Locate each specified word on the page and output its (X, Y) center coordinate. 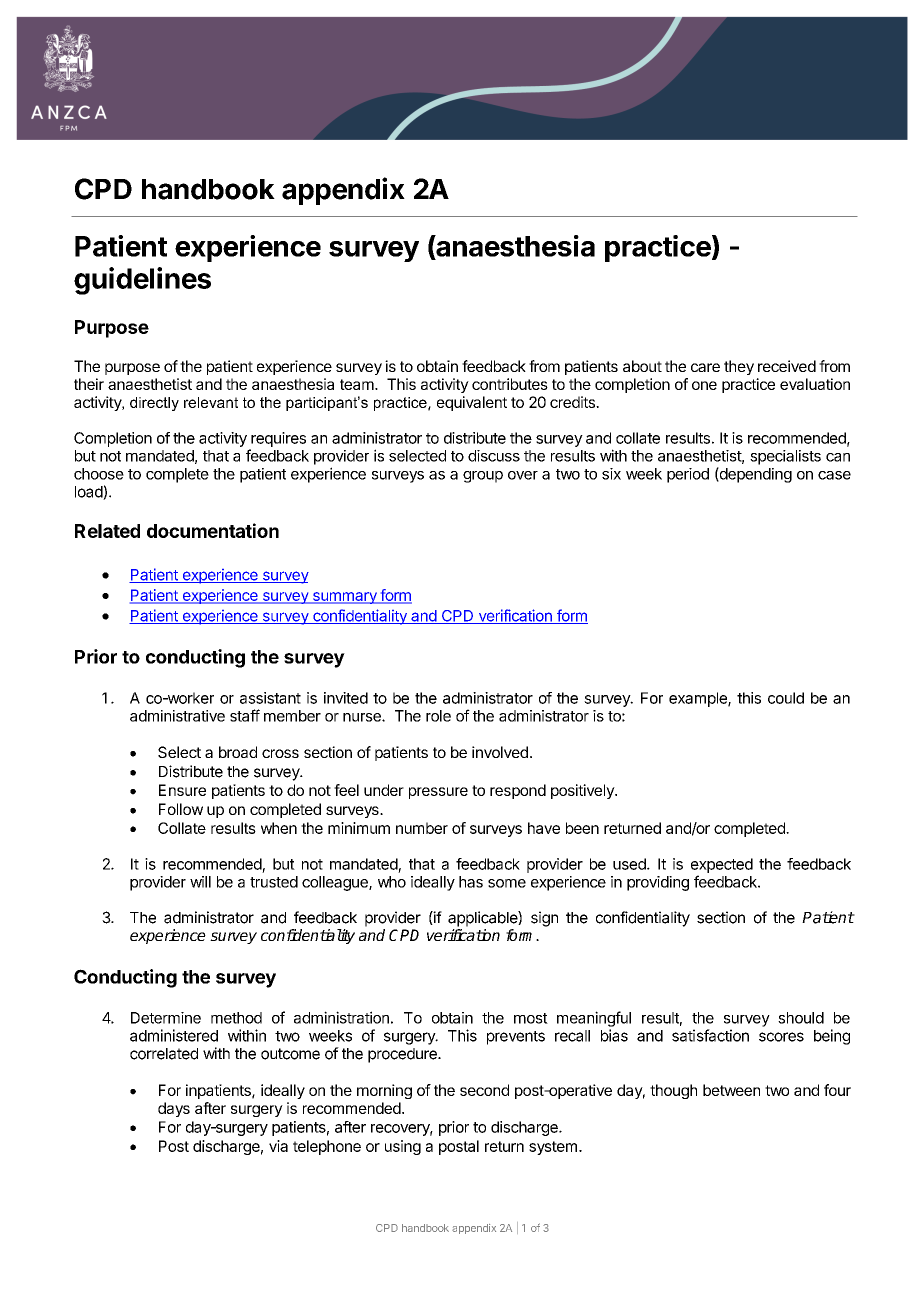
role (438, 716)
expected (722, 865)
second (484, 1090)
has (471, 882)
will (200, 882)
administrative (177, 716)
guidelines (142, 281)
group (483, 477)
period (688, 475)
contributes (510, 384)
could (786, 698)
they (739, 367)
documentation (213, 530)
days (174, 1109)
